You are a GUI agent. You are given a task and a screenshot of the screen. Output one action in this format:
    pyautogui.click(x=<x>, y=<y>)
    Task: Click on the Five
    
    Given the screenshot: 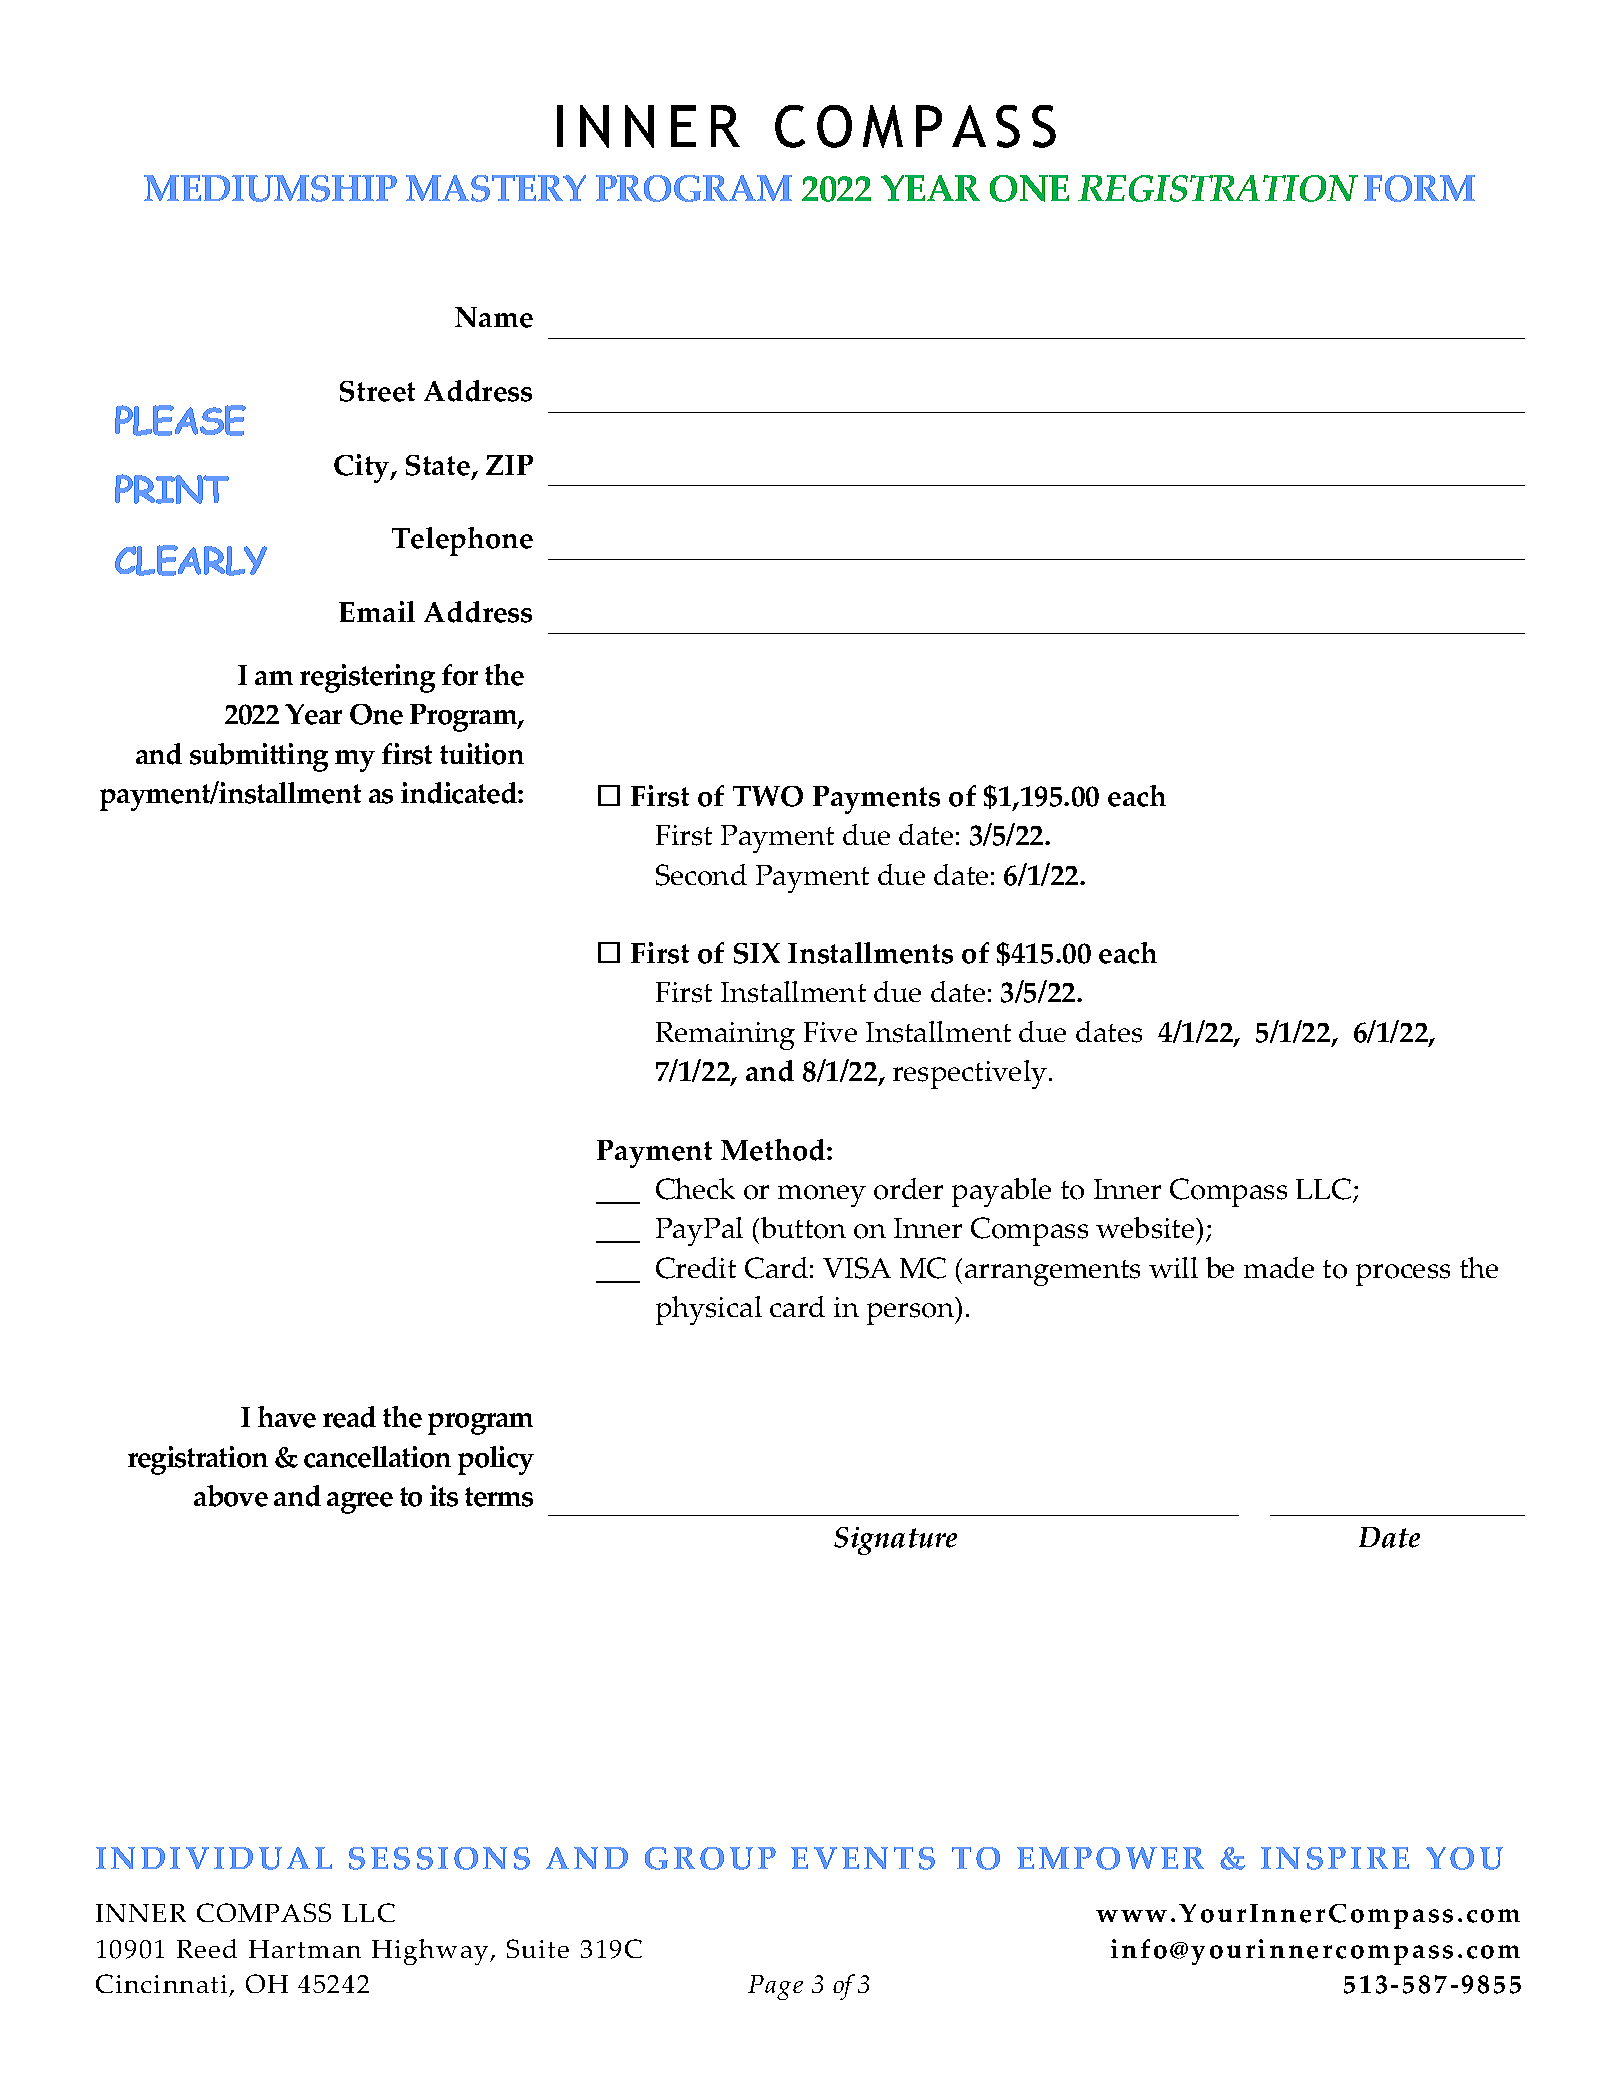 What is the action you would take?
    pyautogui.click(x=830, y=1032)
